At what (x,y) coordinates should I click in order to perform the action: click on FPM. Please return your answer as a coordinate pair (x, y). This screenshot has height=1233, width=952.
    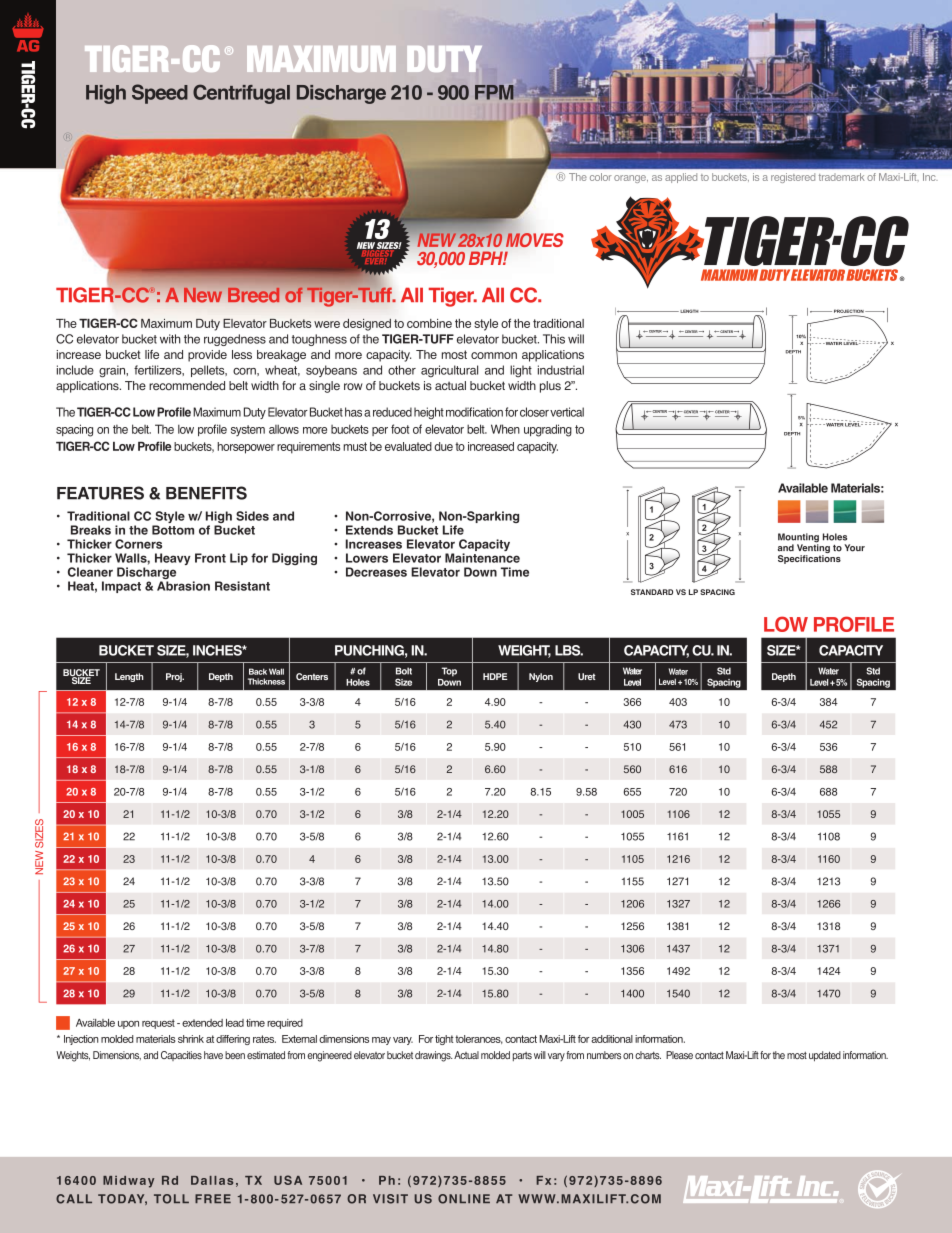
    Looking at the image, I should click on (494, 92).
